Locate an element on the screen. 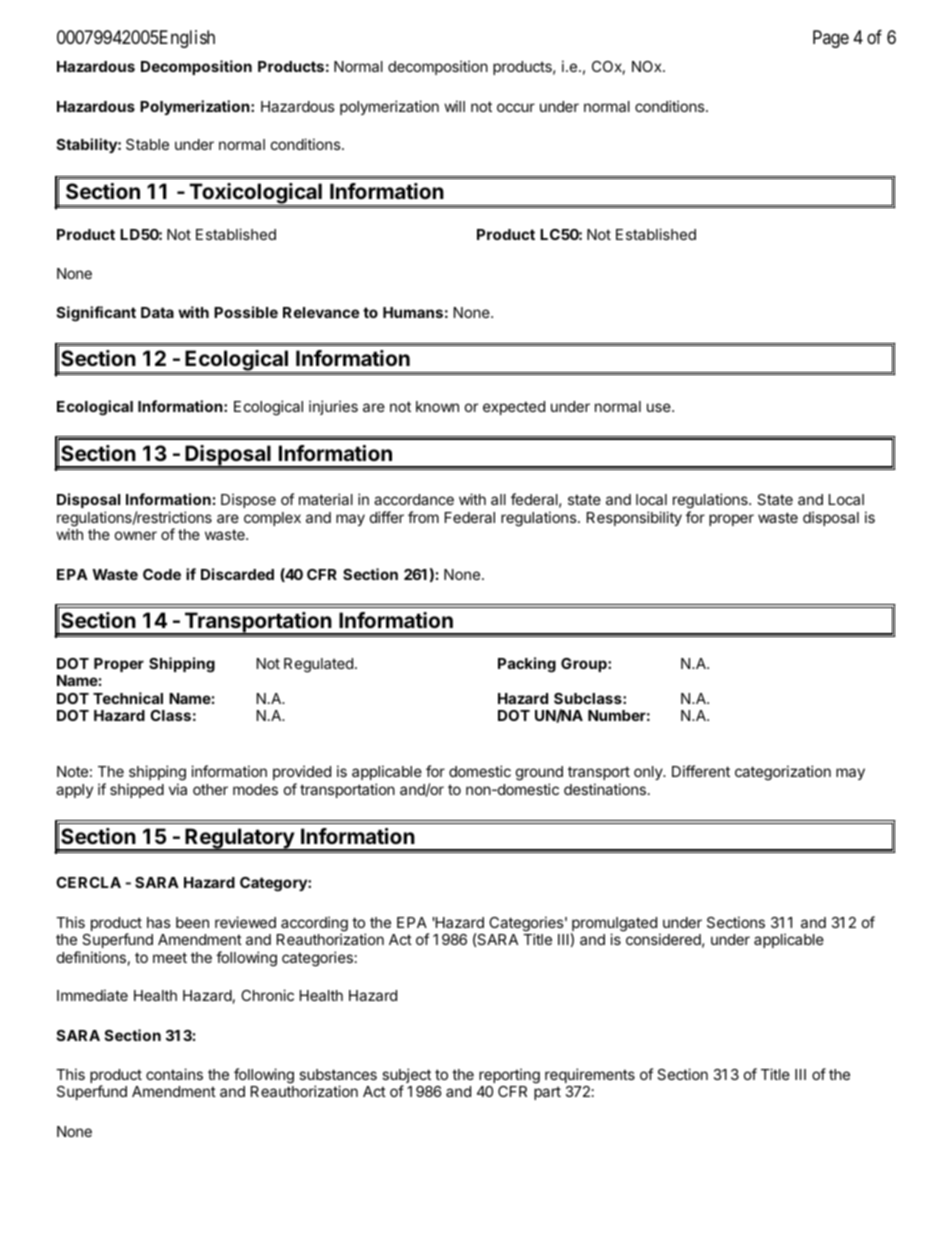 The width and height of the screenshot is (952, 1233). contains is located at coordinates (174, 1074).
